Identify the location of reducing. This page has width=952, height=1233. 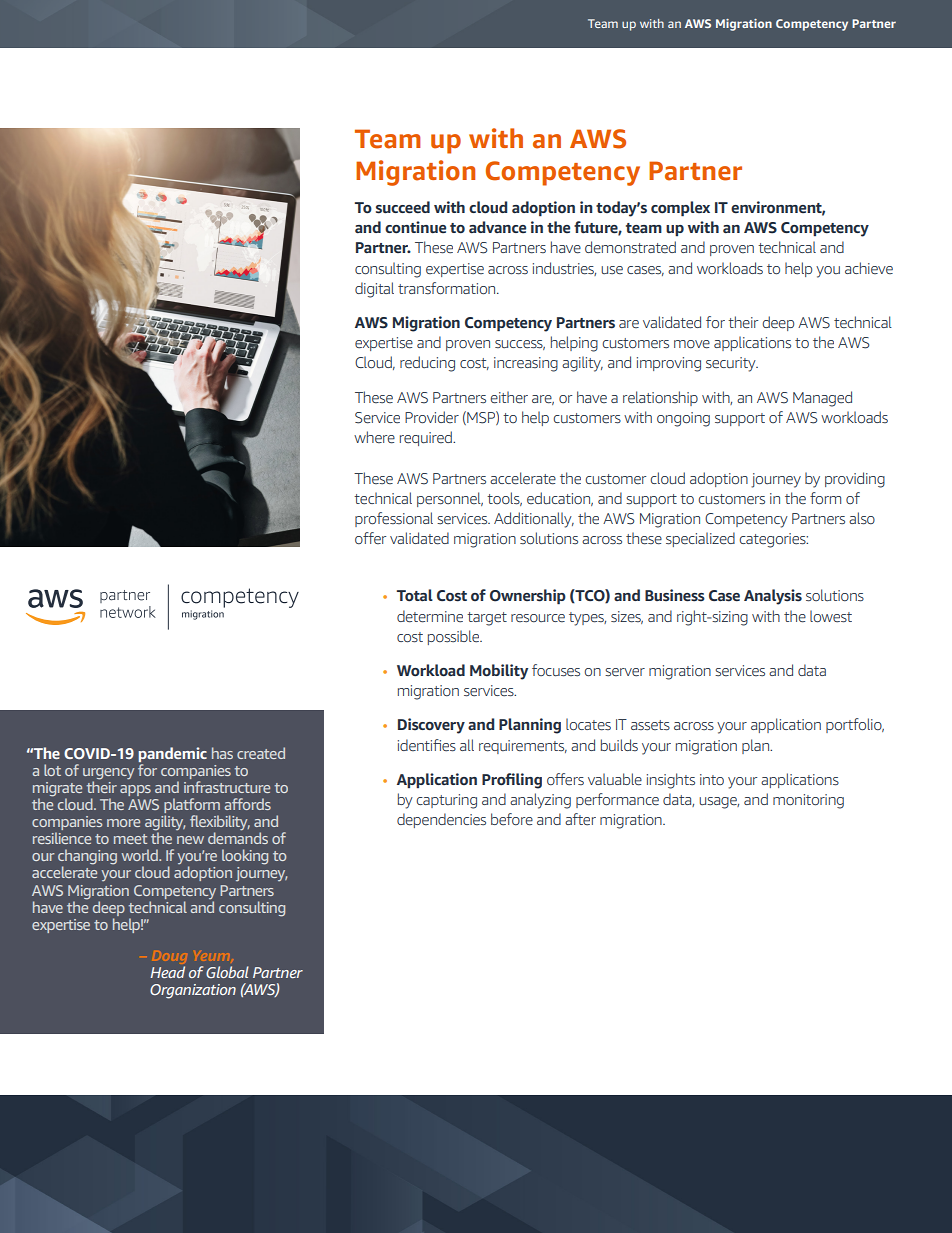
(427, 364).
